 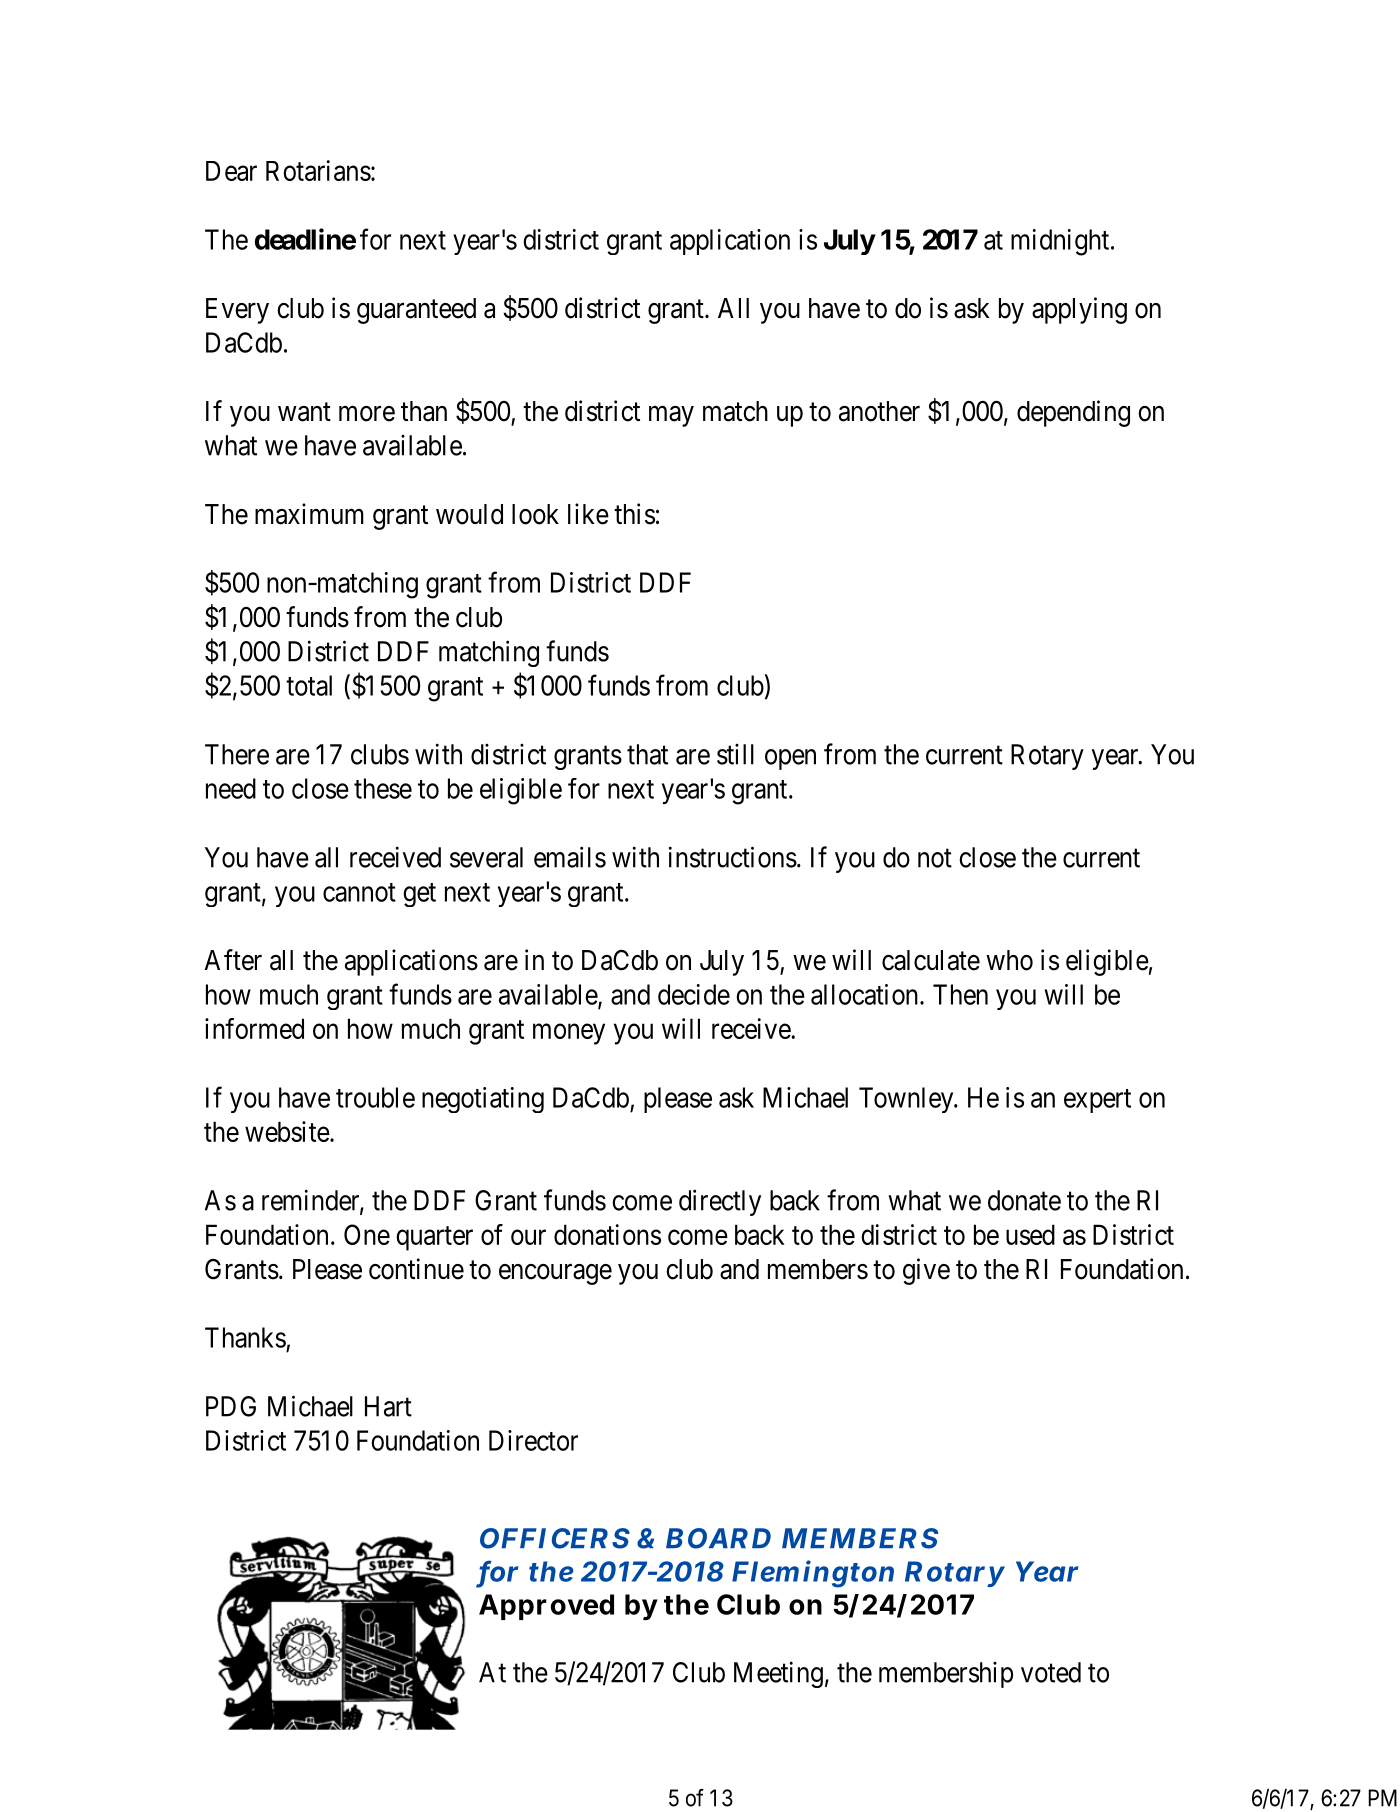 I want to click on midnight, so click(x=1061, y=242).
